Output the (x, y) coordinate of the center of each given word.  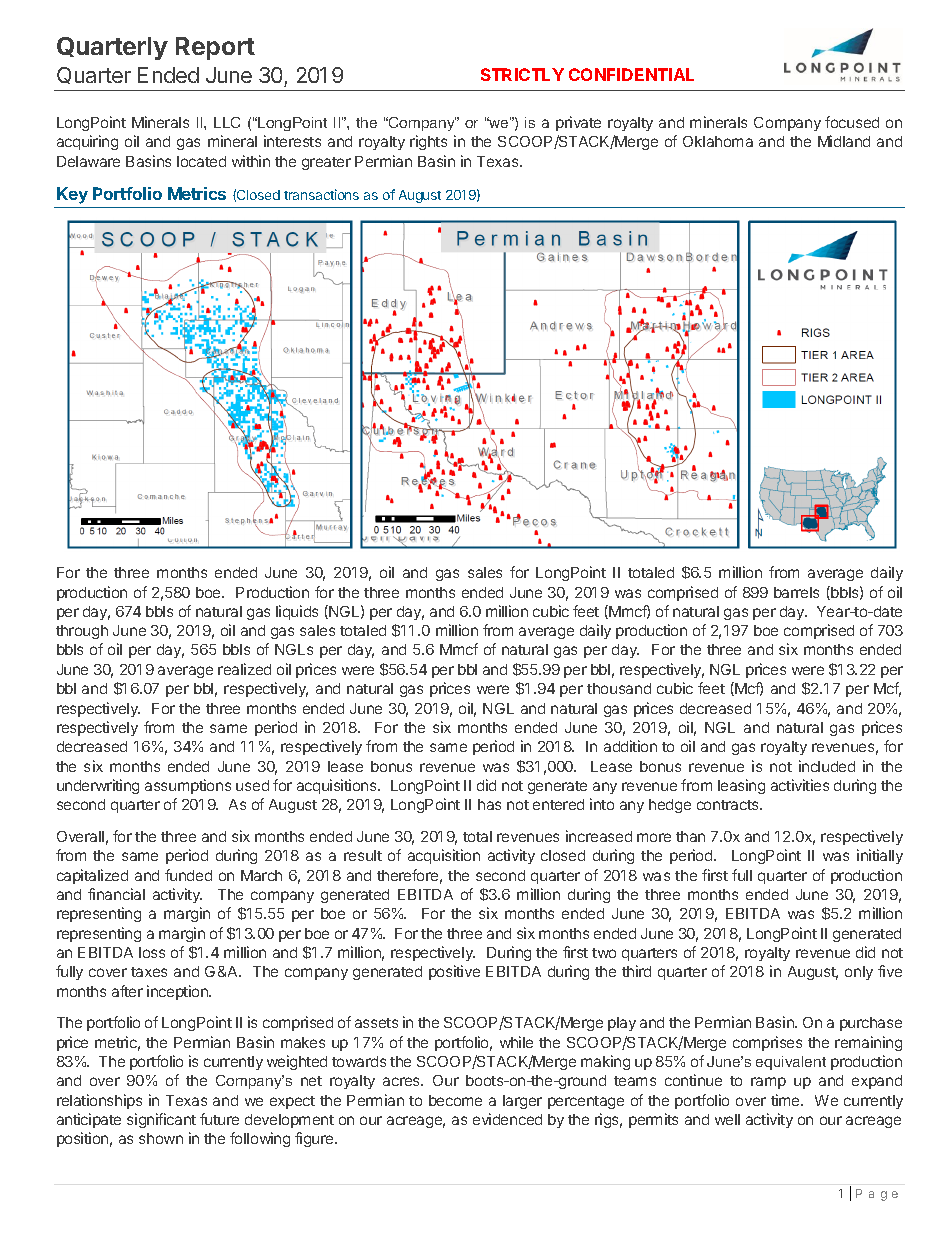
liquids (297, 612)
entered (558, 804)
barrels (796, 592)
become (455, 1100)
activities (800, 785)
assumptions (188, 786)
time (786, 1100)
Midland (844, 141)
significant (161, 1120)
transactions (321, 194)
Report (215, 48)
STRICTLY (522, 74)
